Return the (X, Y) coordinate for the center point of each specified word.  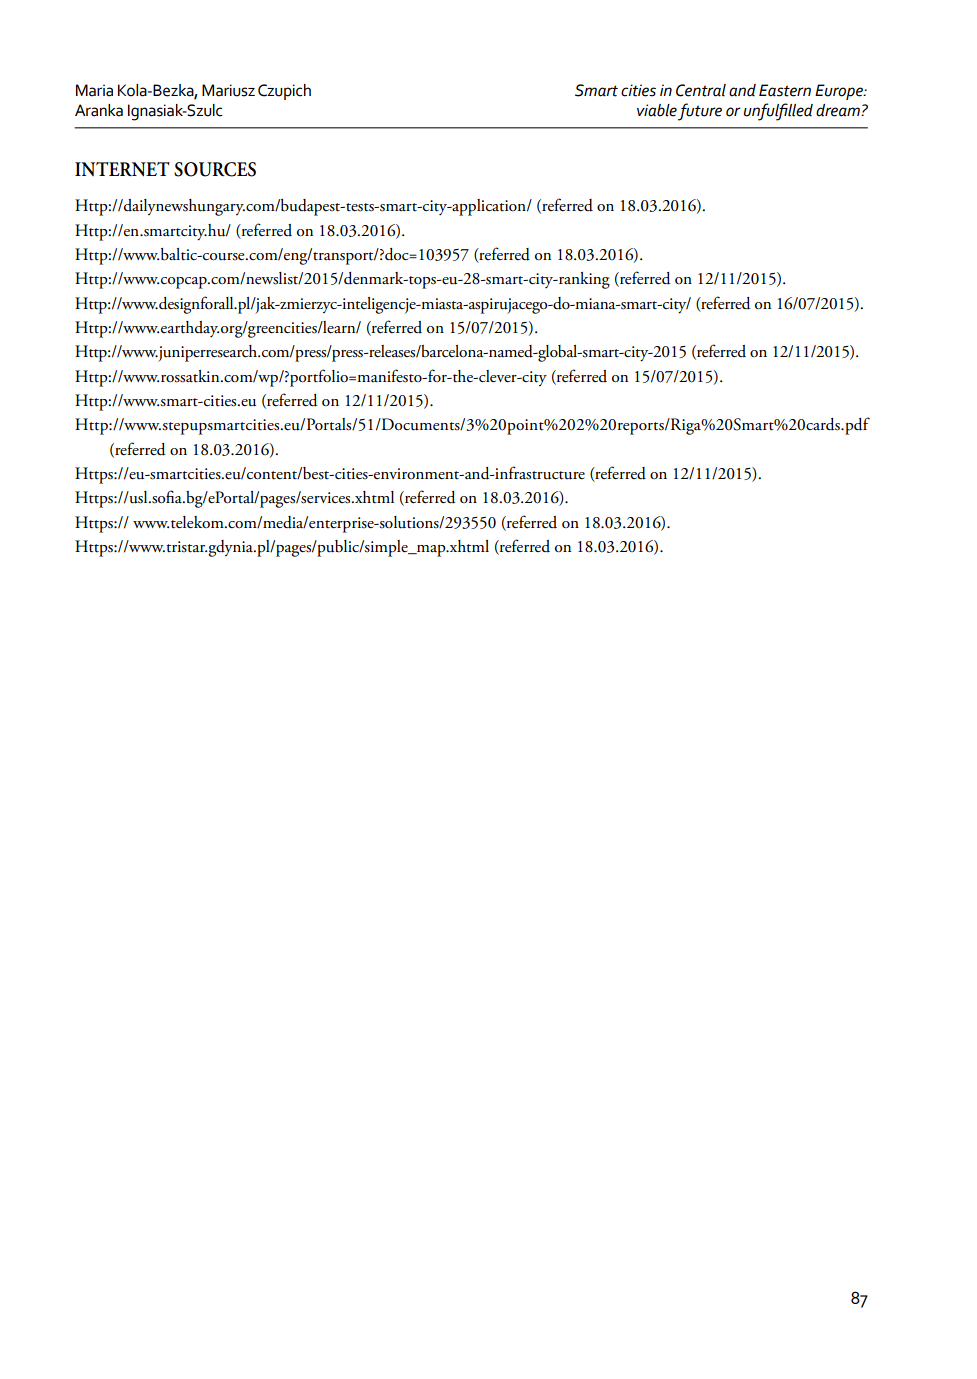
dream (839, 110)
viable (657, 110)
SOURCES (215, 169)
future (700, 112)
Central (701, 90)
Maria (94, 90)
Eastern (785, 90)
